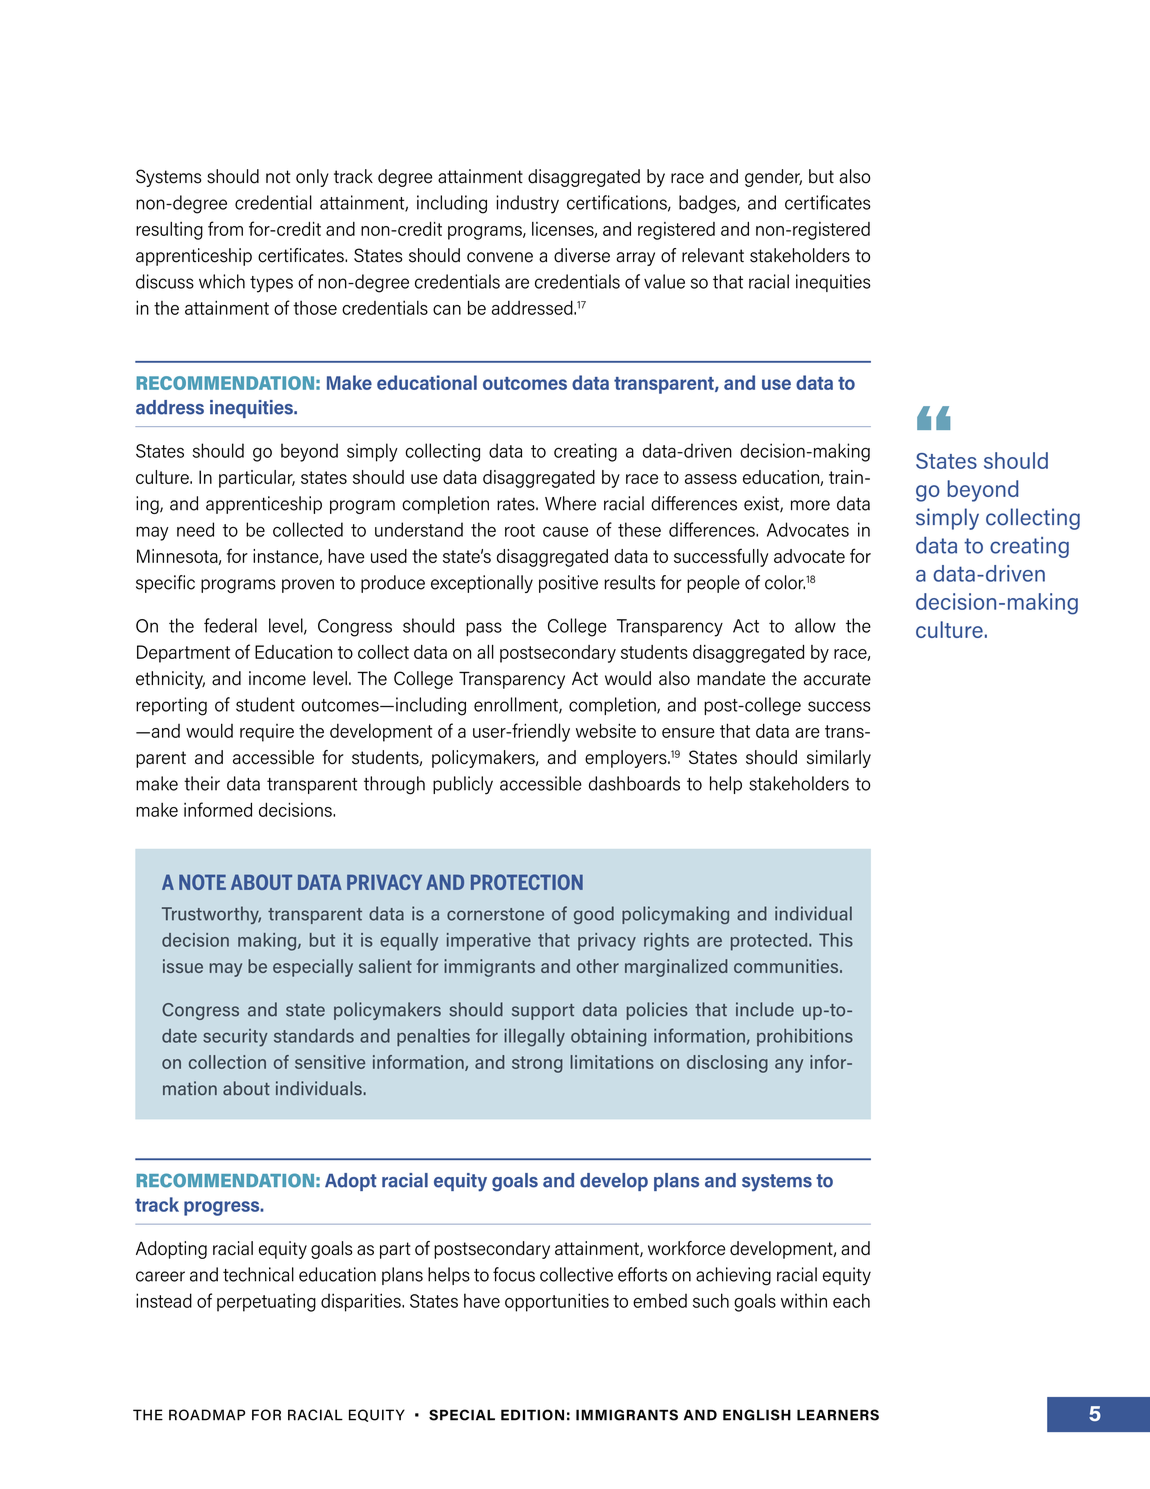  Describe the element at coordinates (225, 228) in the screenshot. I see `from` at that location.
